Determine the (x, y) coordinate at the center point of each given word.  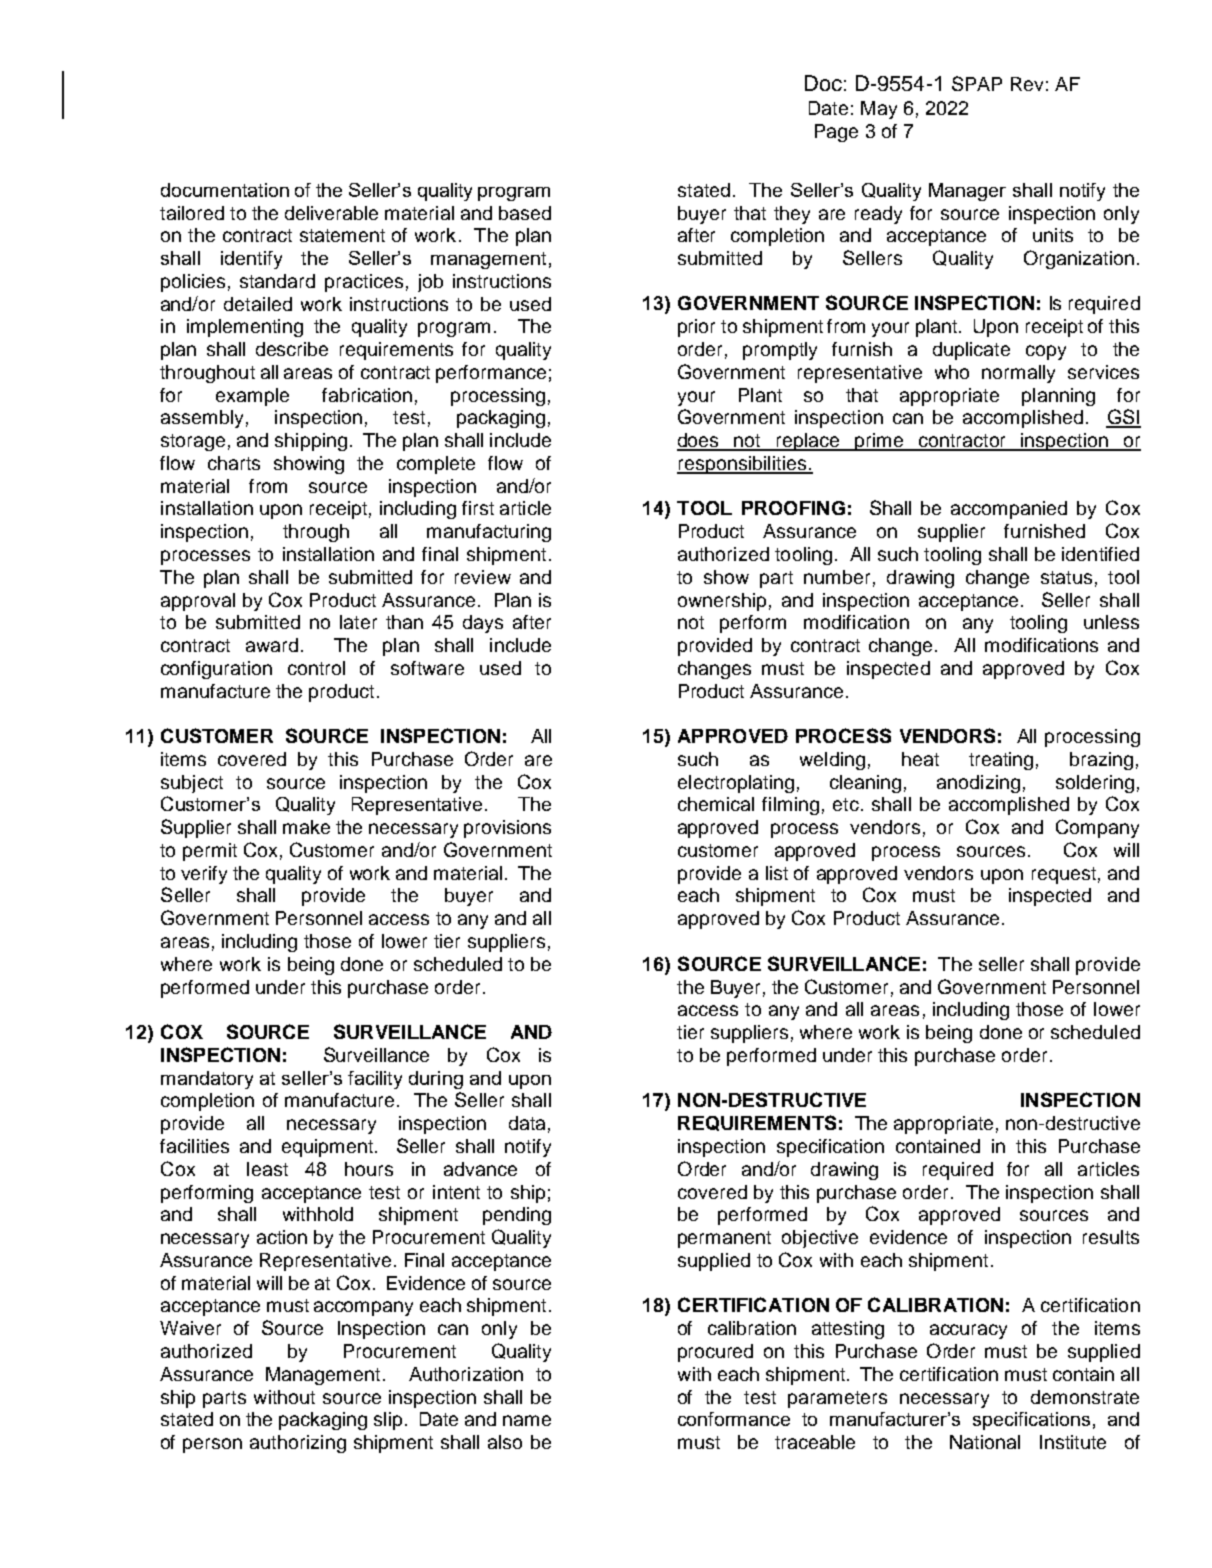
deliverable (331, 213)
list (777, 873)
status (1066, 577)
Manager (967, 192)
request (1064, 875)
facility (375, 1080)
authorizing (298, 1444)
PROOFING (793, 508)
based (525, 213)
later (358, 622)
